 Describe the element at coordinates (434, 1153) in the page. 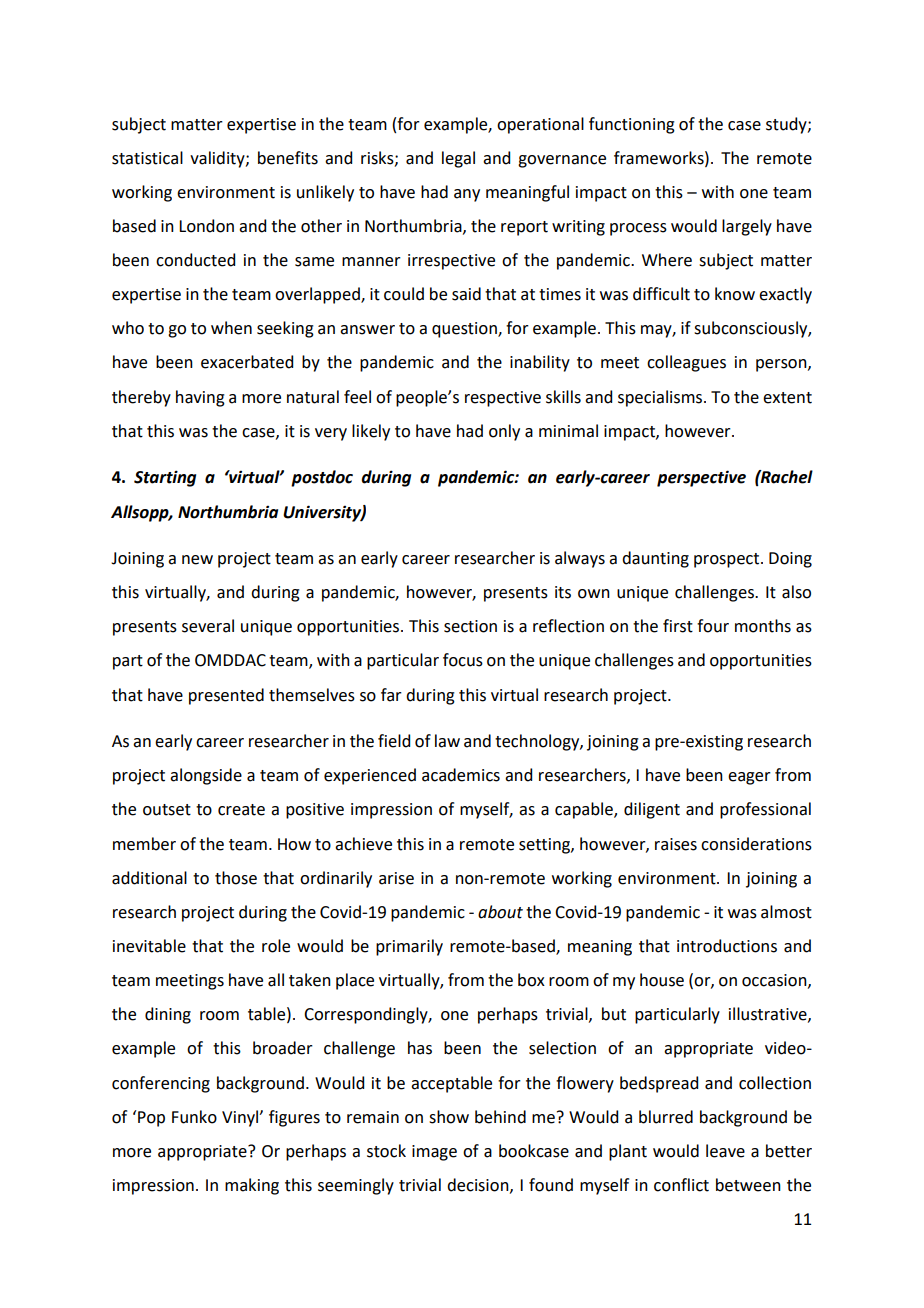

I see `image` at that location.
